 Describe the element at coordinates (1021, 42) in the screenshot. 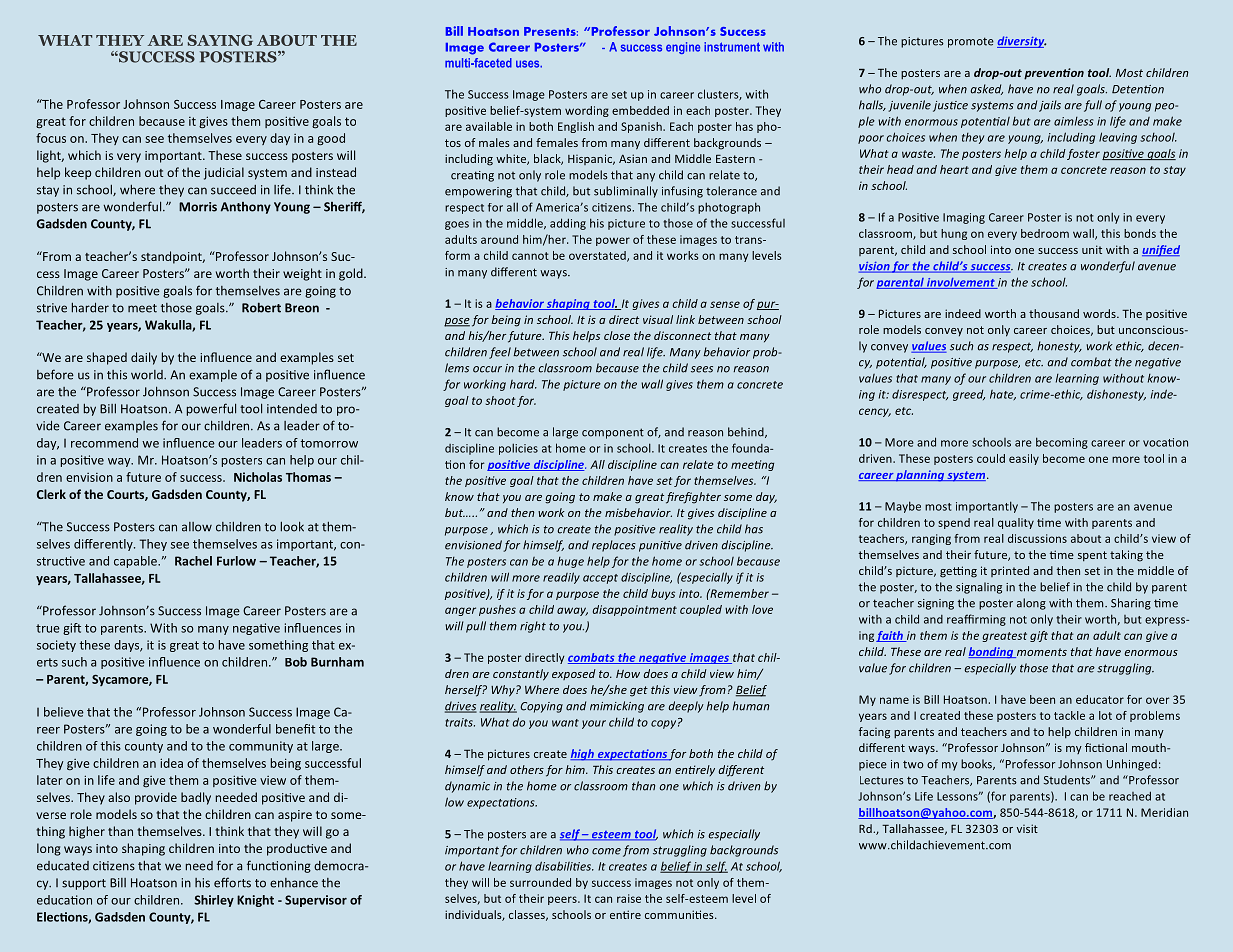

I see `diversity` at that location.
